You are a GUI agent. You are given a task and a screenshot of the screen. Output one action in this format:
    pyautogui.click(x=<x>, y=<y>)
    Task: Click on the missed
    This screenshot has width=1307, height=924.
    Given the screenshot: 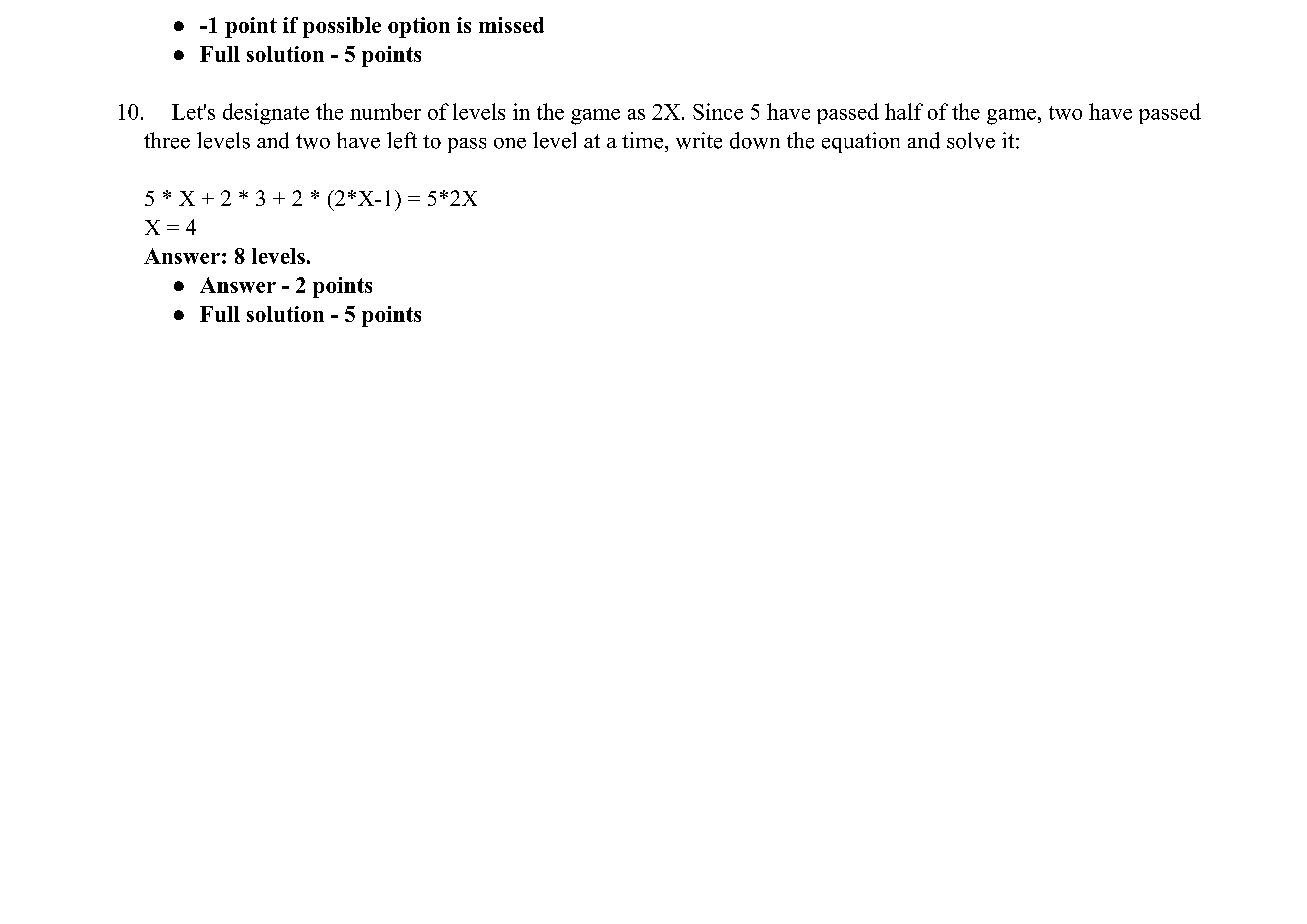 What is the action you would take?
    pyautogui.click(x=511, y=25)
